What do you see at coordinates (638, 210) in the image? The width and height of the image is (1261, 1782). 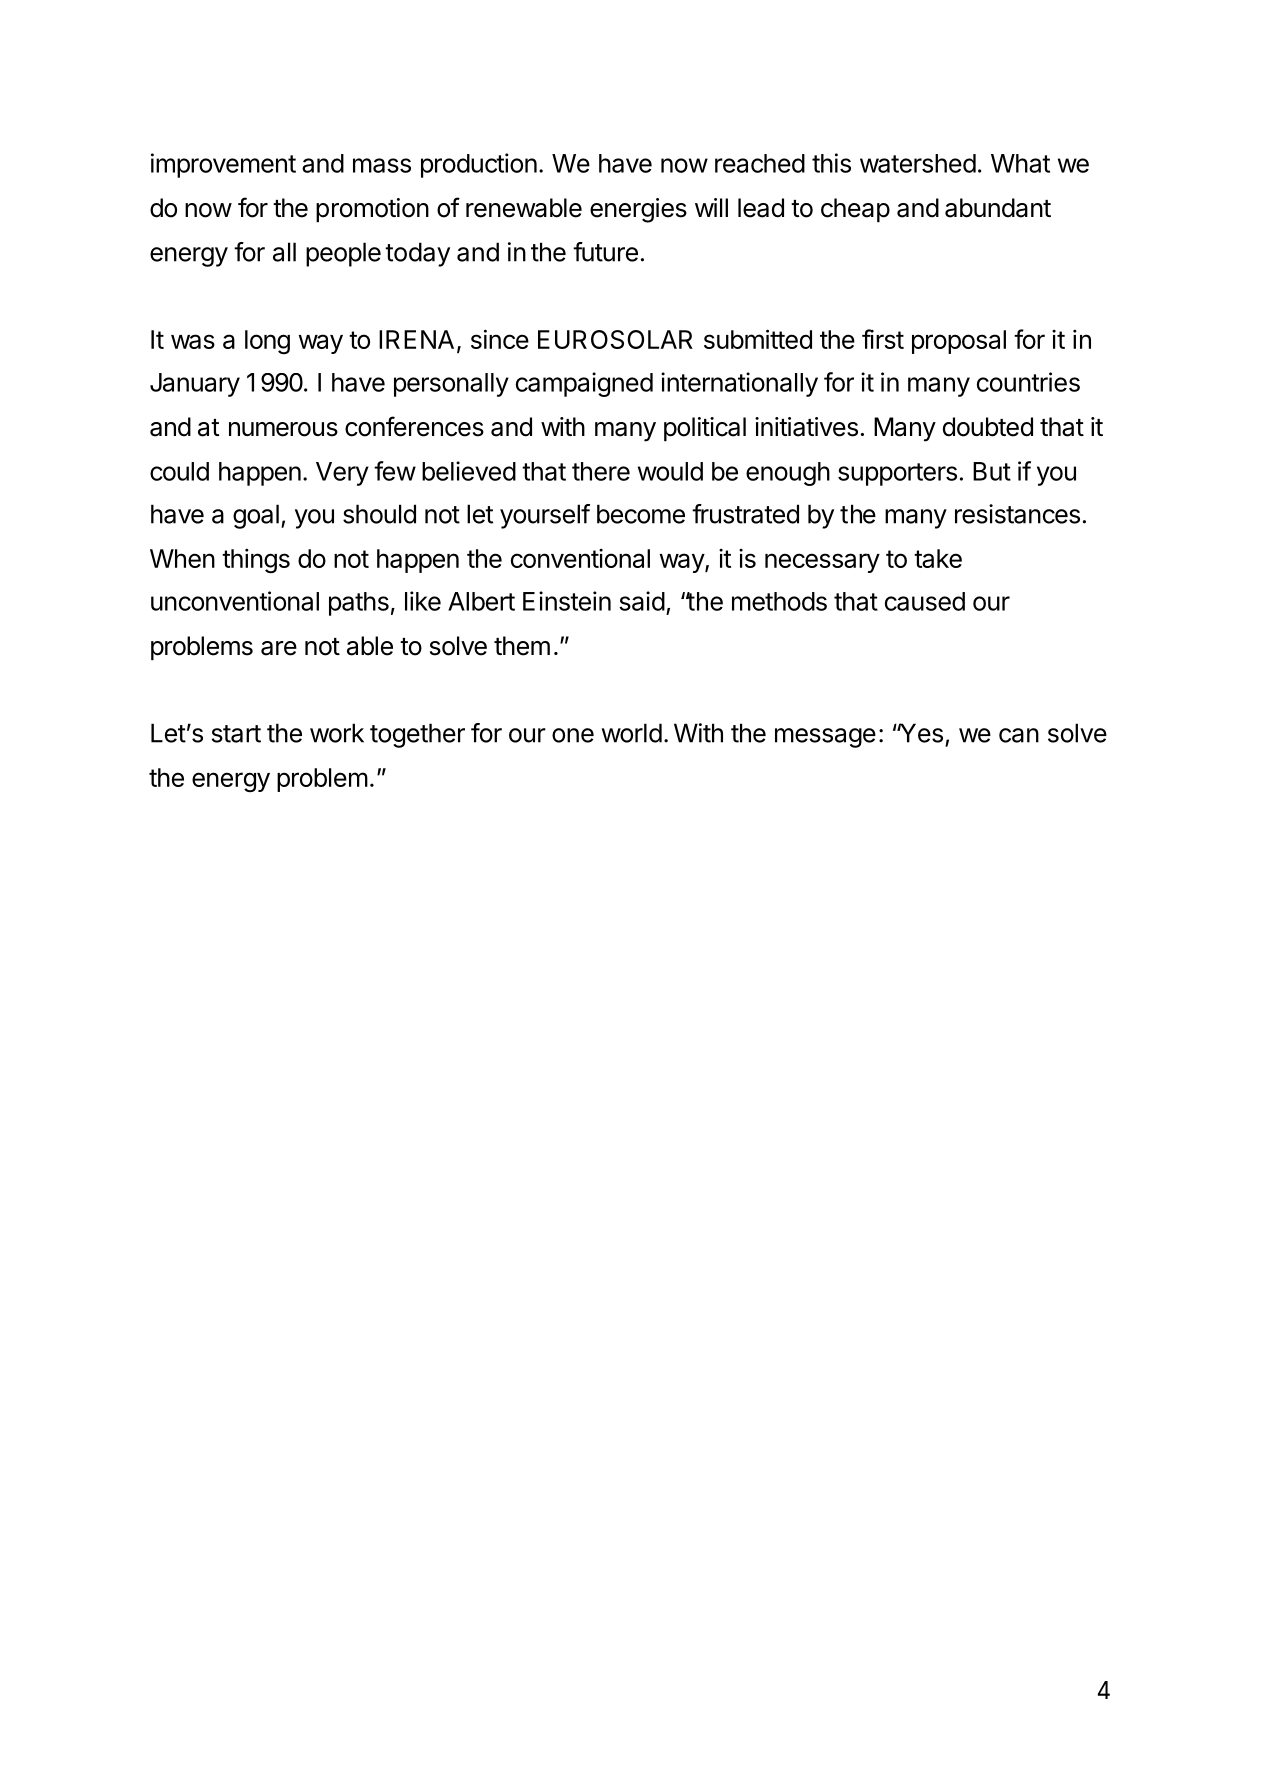 I see `energies` at bounding box center [638, 210].
